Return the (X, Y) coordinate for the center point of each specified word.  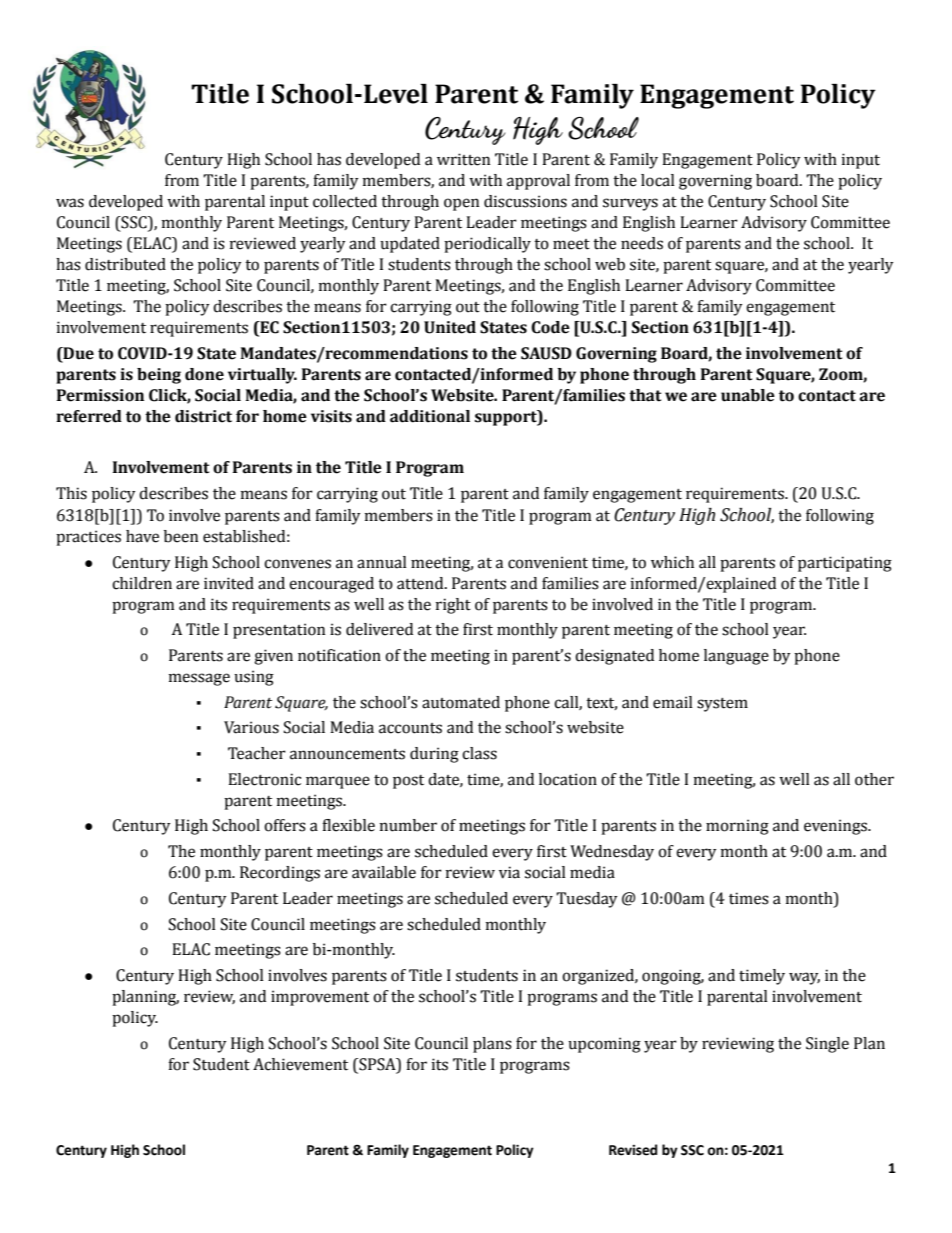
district (203, 416)
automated (461, 702)
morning (737, 827)
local (658, 180)
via (509, 872)
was (70, 203)
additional (430, 416)
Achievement (300, 1064)
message (199, 679)
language (736, 657)
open (461, 204)
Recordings (280, 874)
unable (748, 395)
